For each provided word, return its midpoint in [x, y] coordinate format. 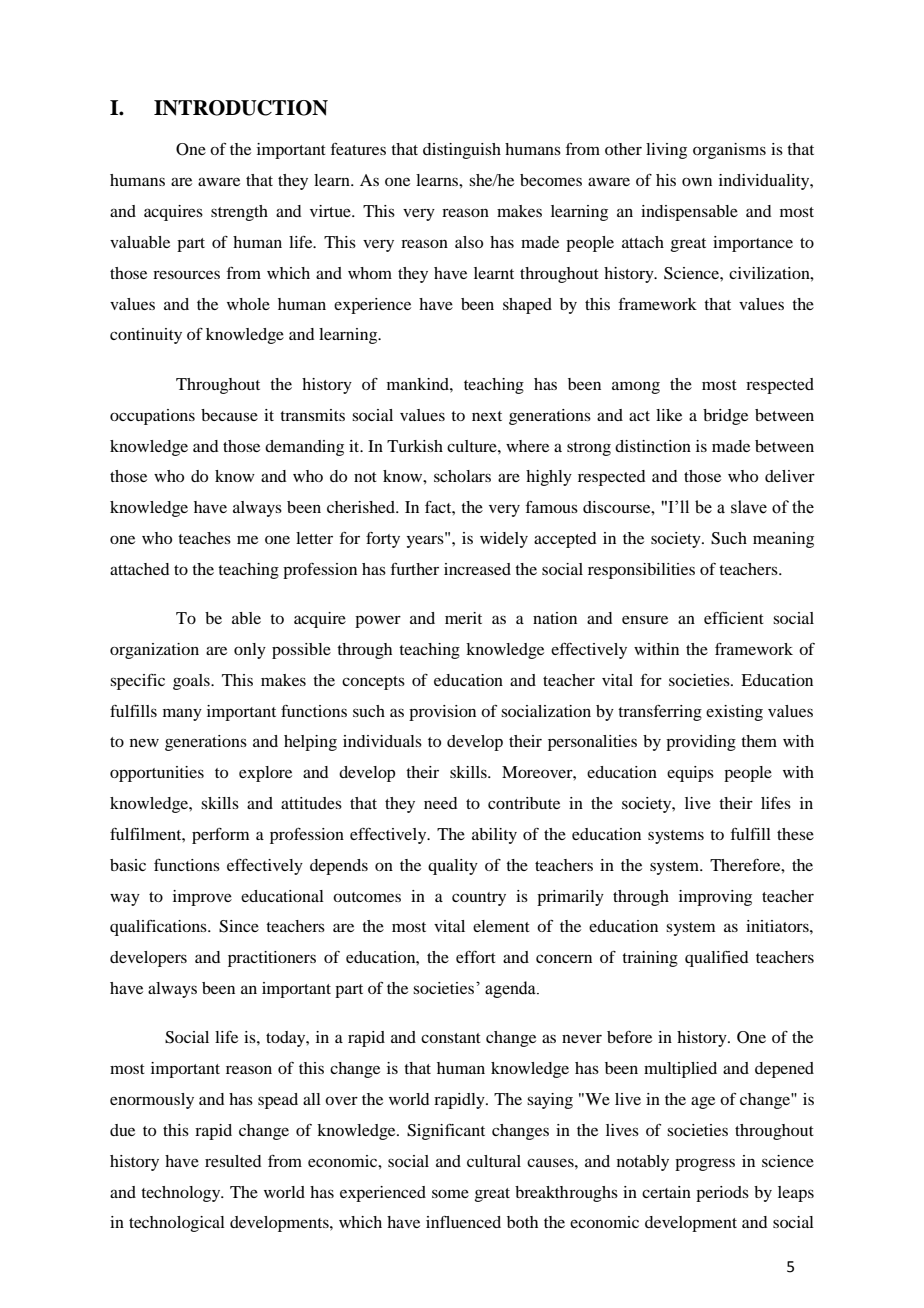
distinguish [462, 151]
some [450, 1193]
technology [182, 1194]
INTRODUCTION [241, 108]
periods [722, 1194]
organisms [729, 151]
